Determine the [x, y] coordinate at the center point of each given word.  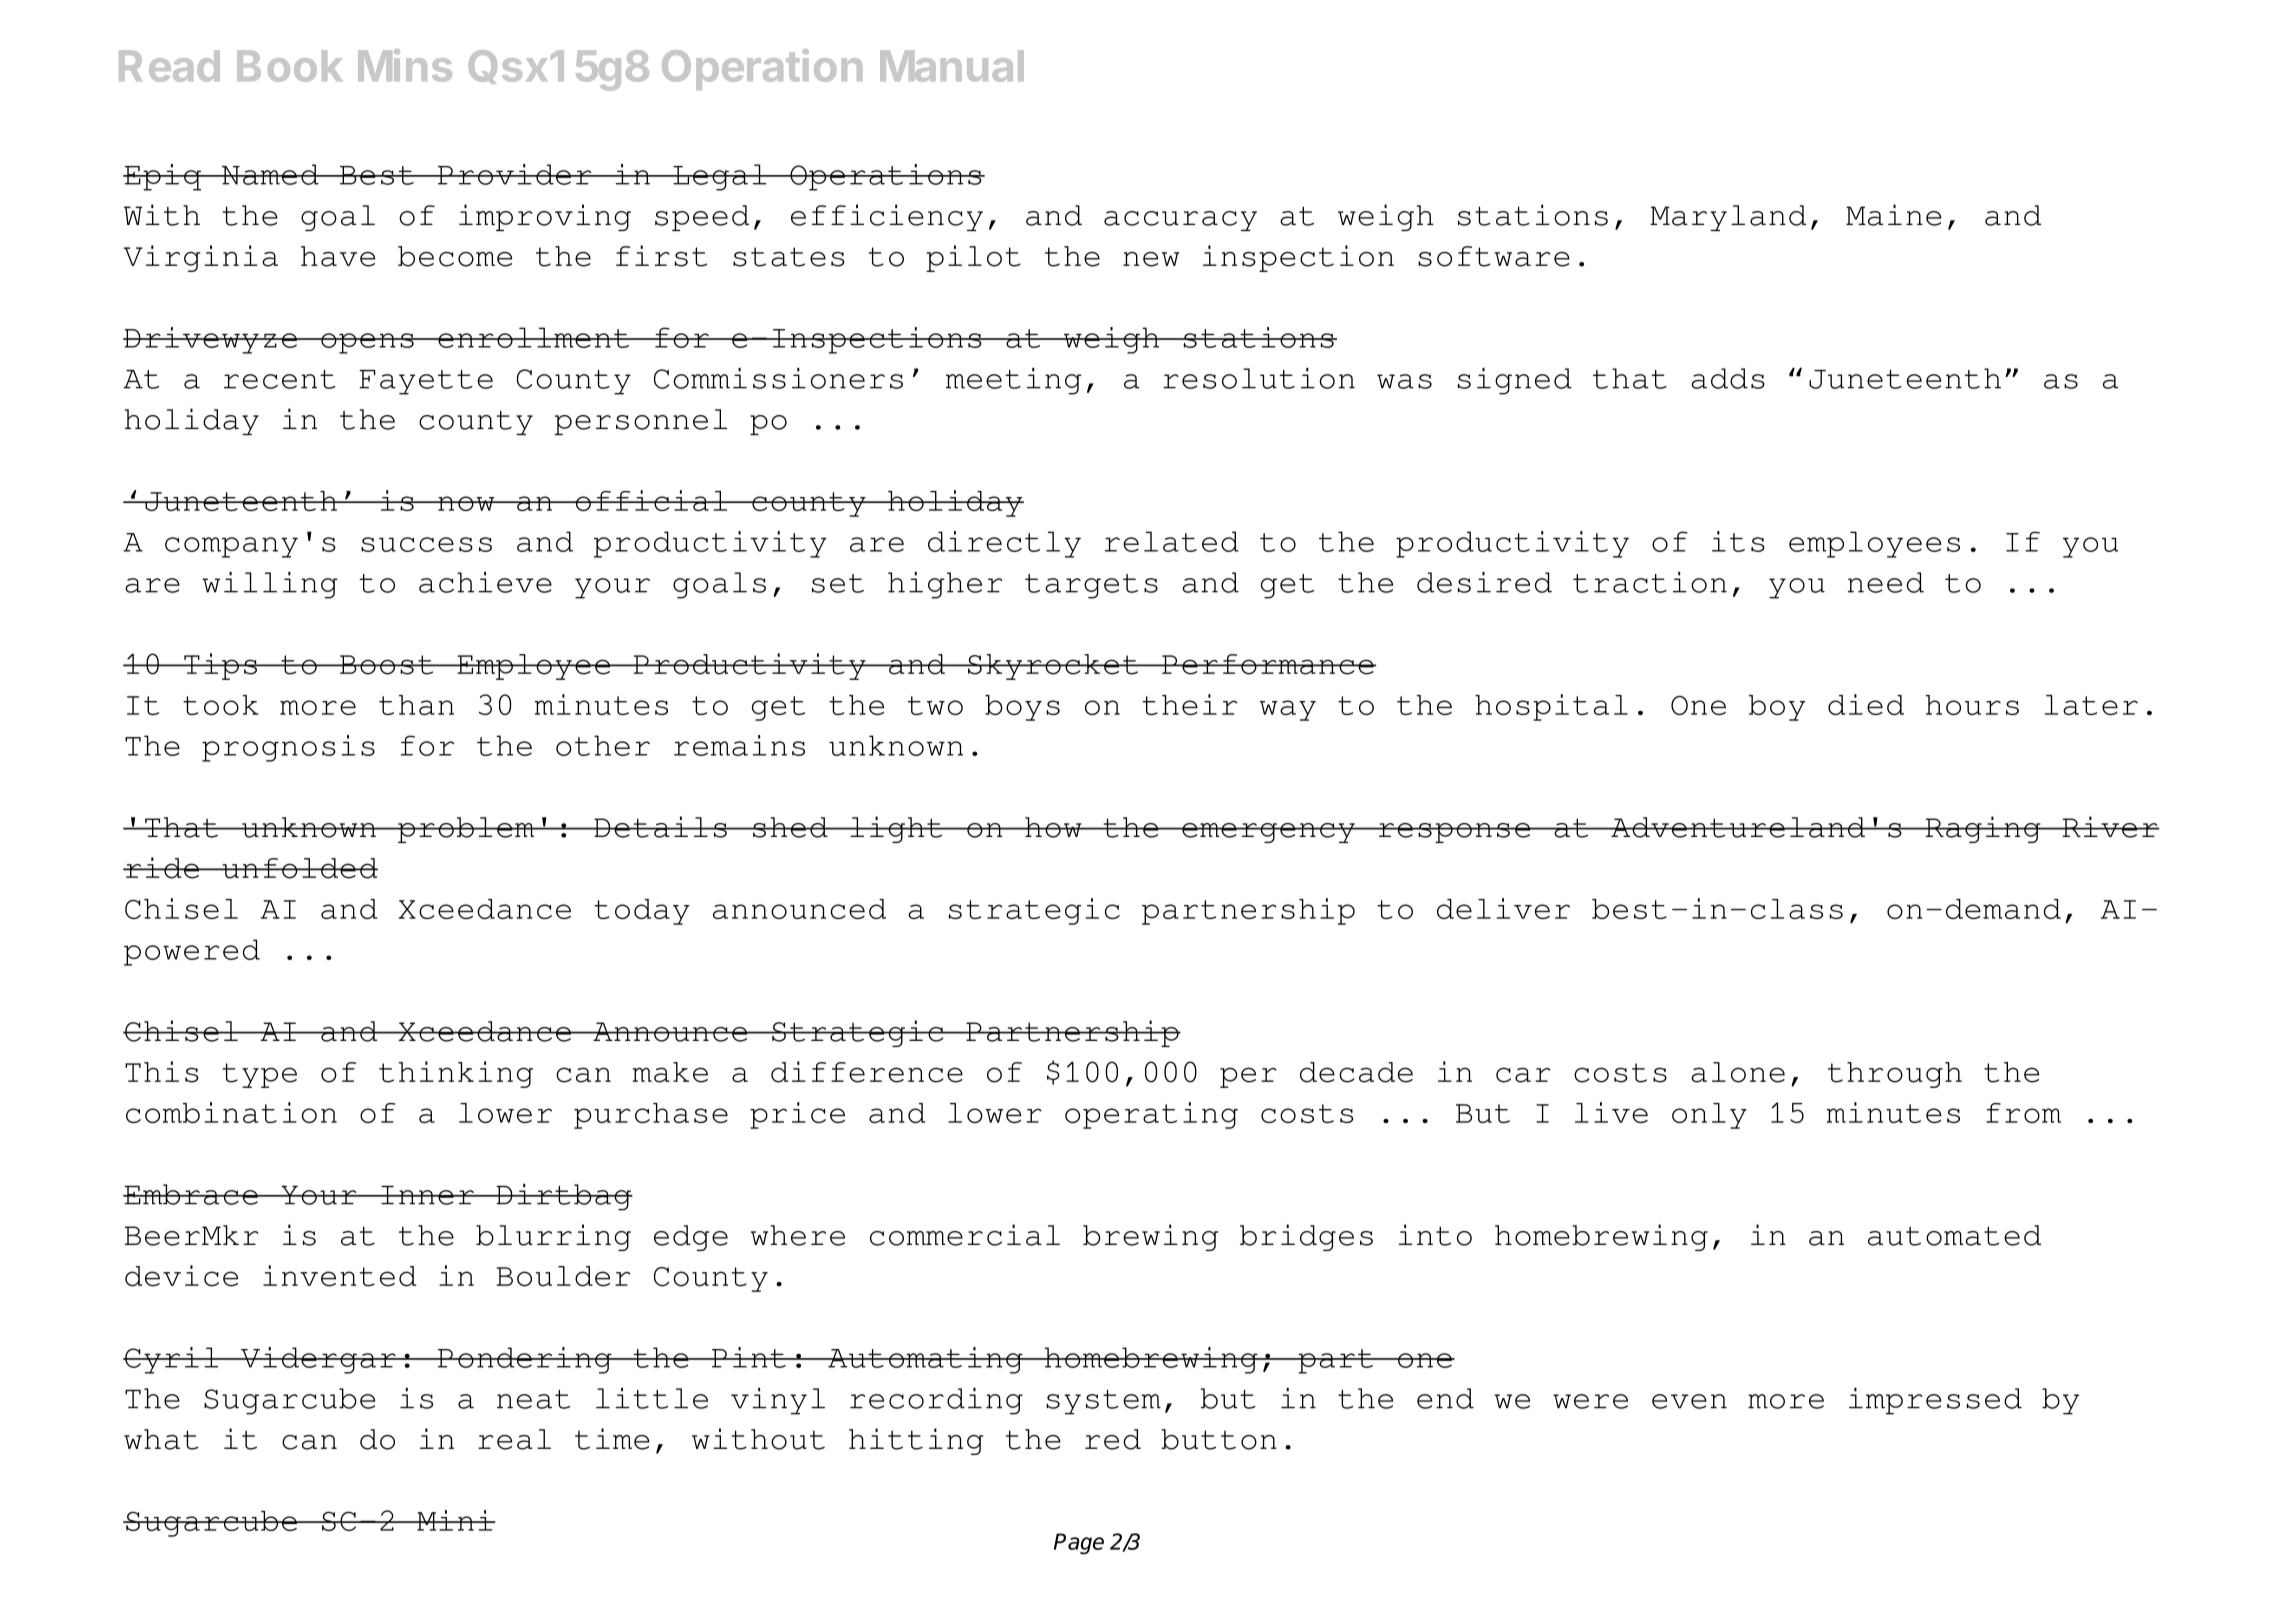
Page [1079, 1544]
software [1494, 256]
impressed [1935, 1401]
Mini [455, 1520]
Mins [405, 65]
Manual [952, 66]
